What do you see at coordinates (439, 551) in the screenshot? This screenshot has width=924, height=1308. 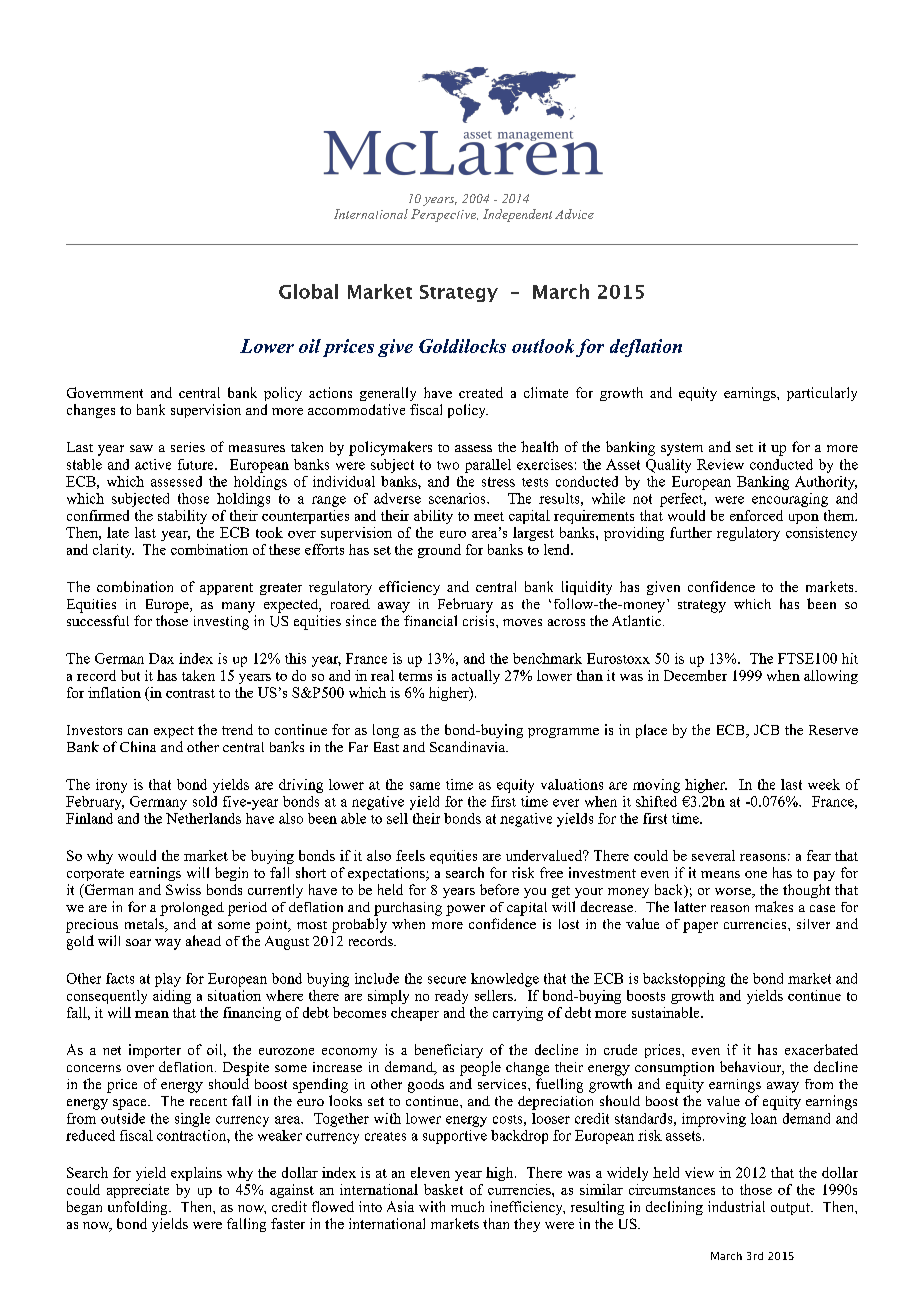 I see `ground` at bounding box center [439, 551].
